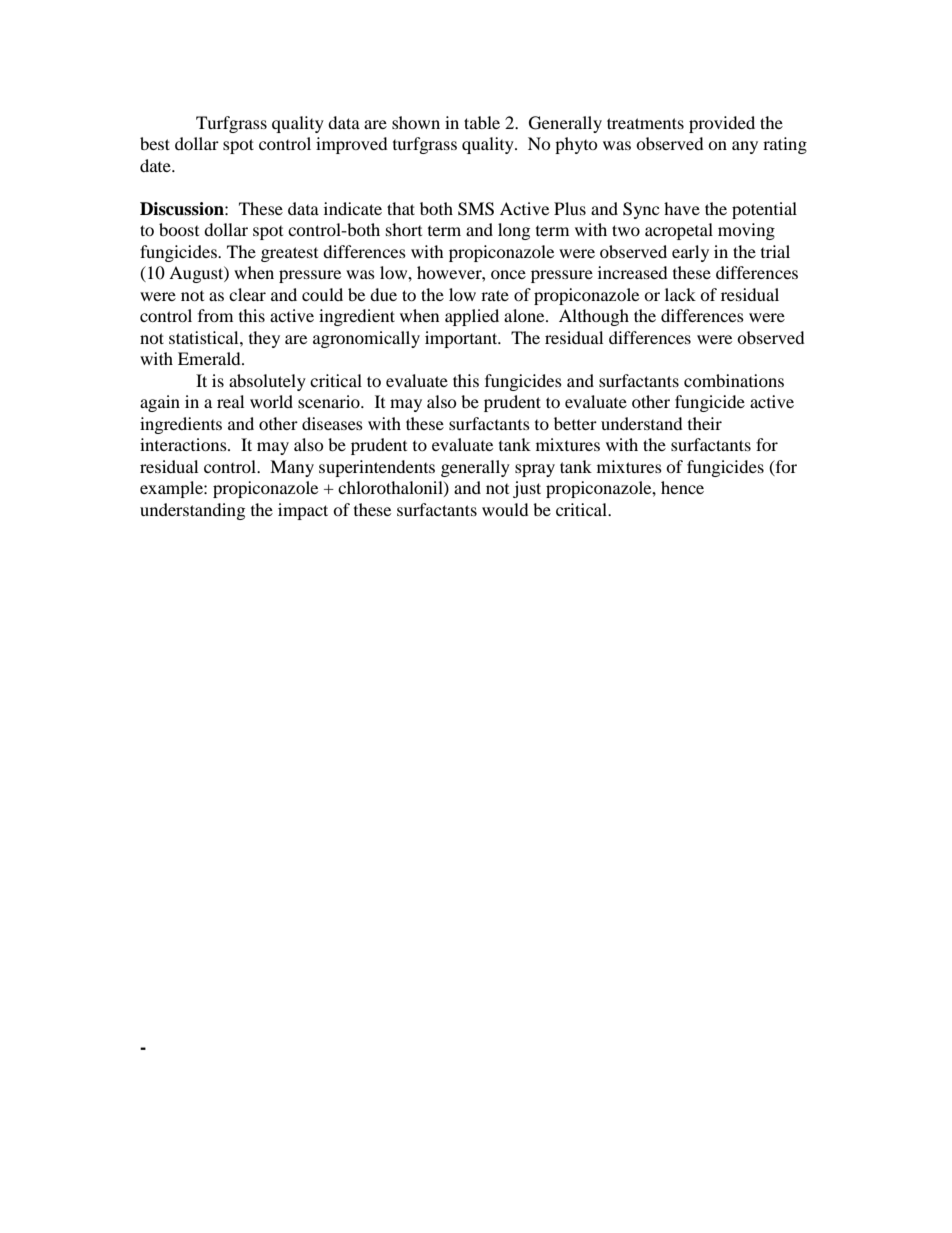 Image resolution: width=952 pixels, height=1233 pixels. What do you see at coordinates (215, 315) in the screenshot?
I see `from` at bounding box center [215, 315].
